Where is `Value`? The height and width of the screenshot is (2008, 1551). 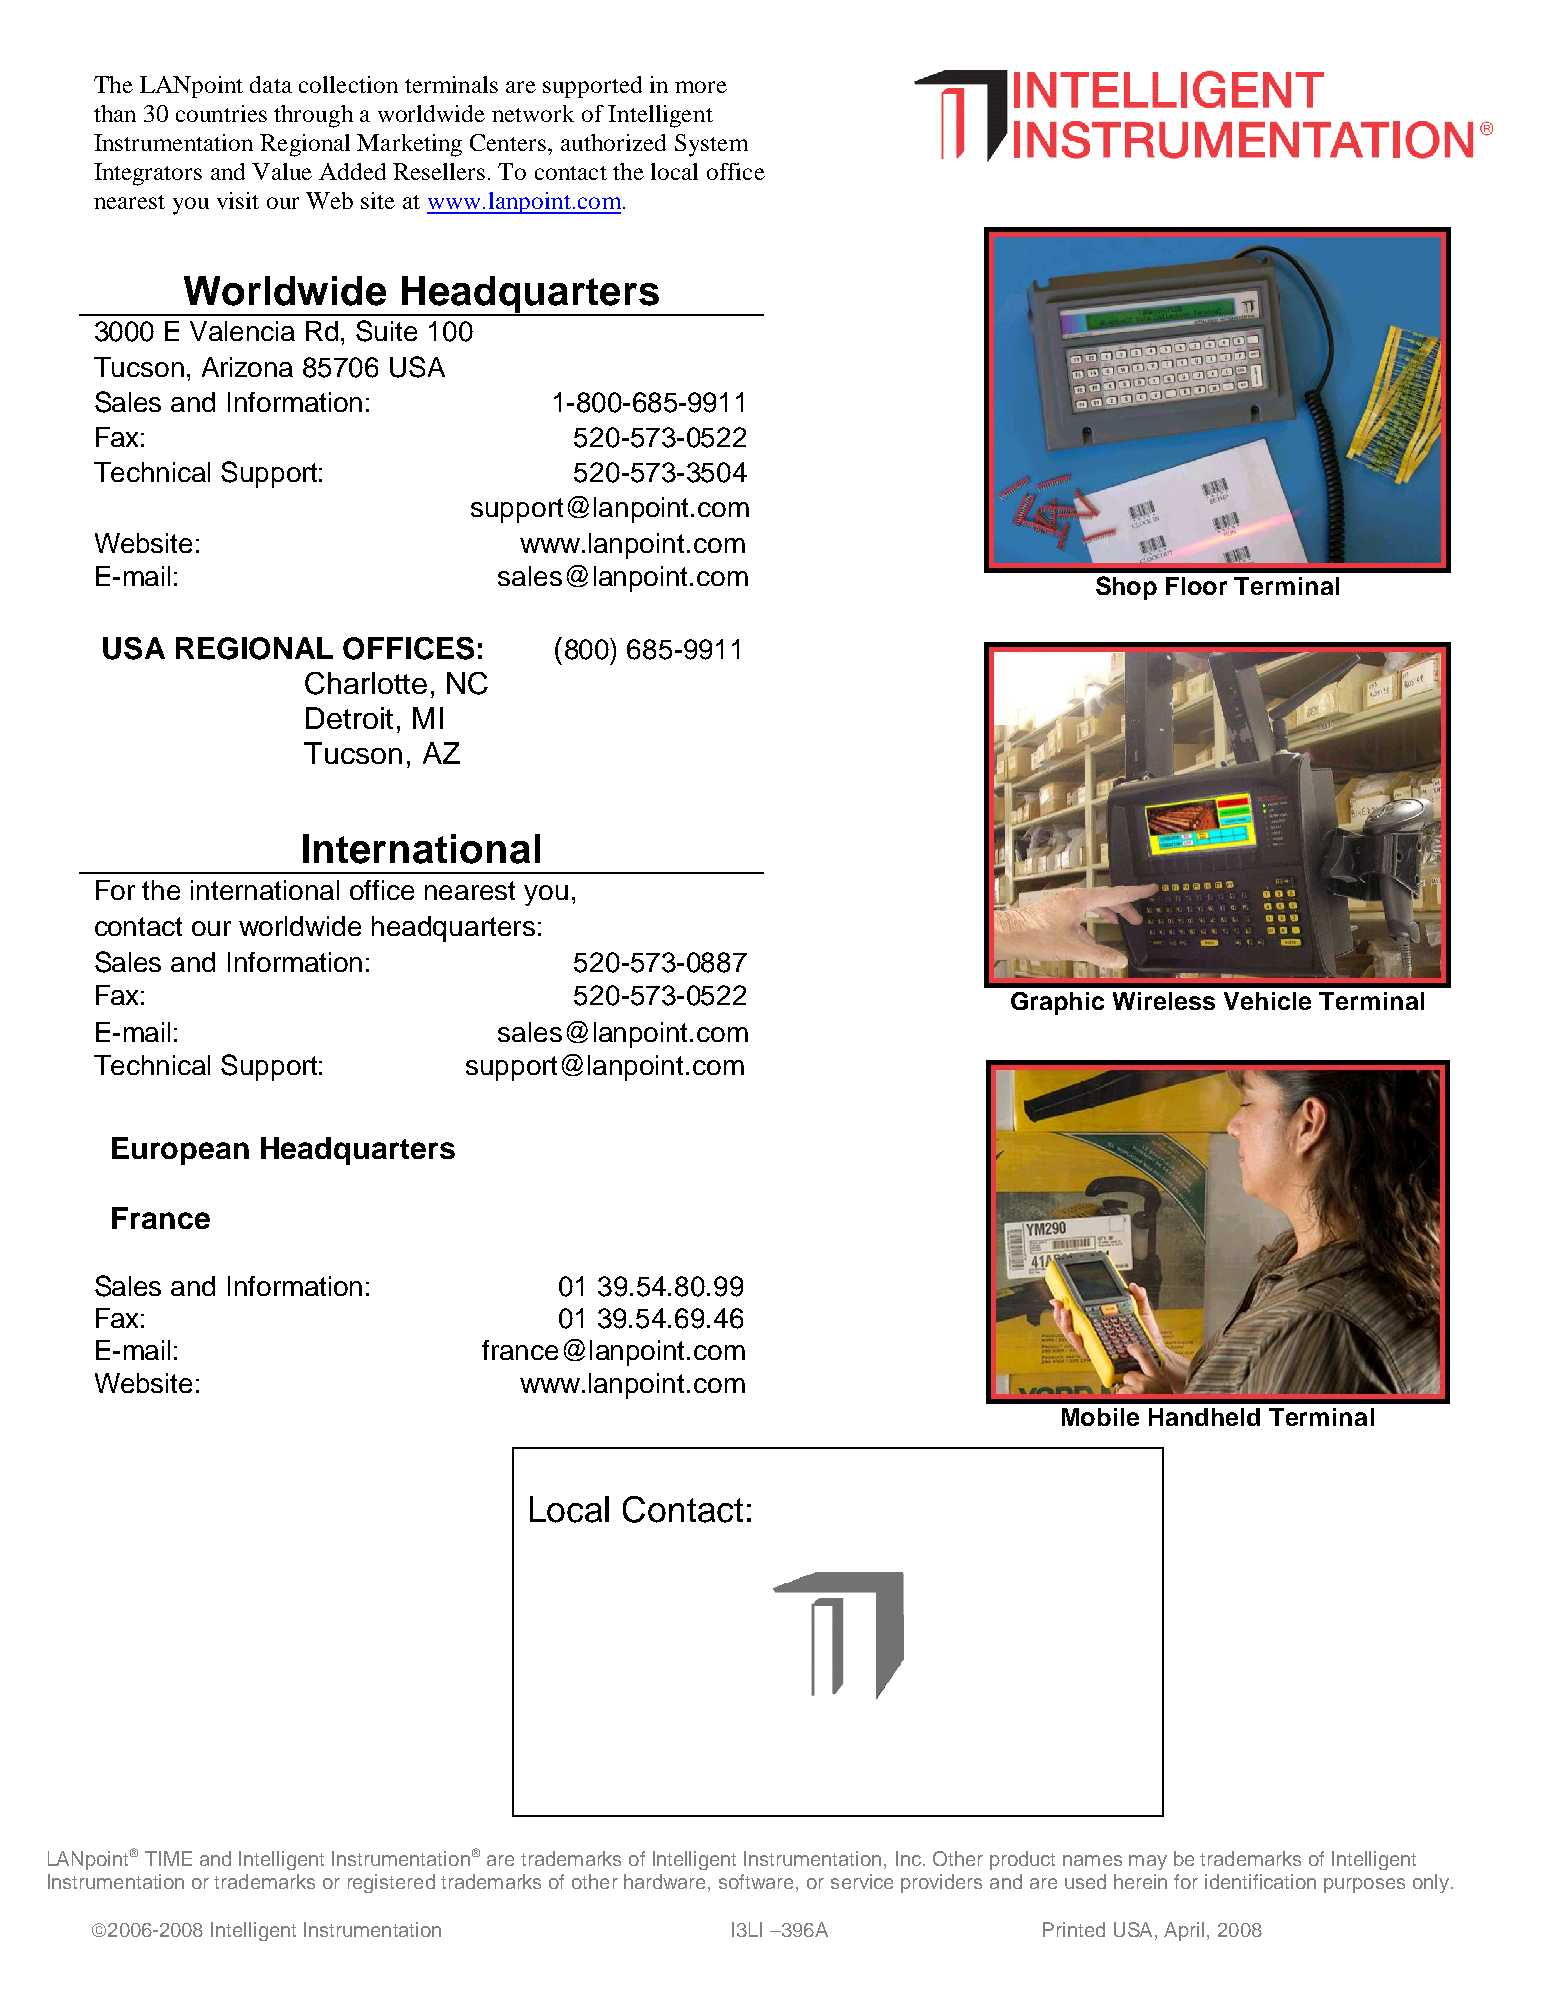
Value is located at coordinates (282, 171).
